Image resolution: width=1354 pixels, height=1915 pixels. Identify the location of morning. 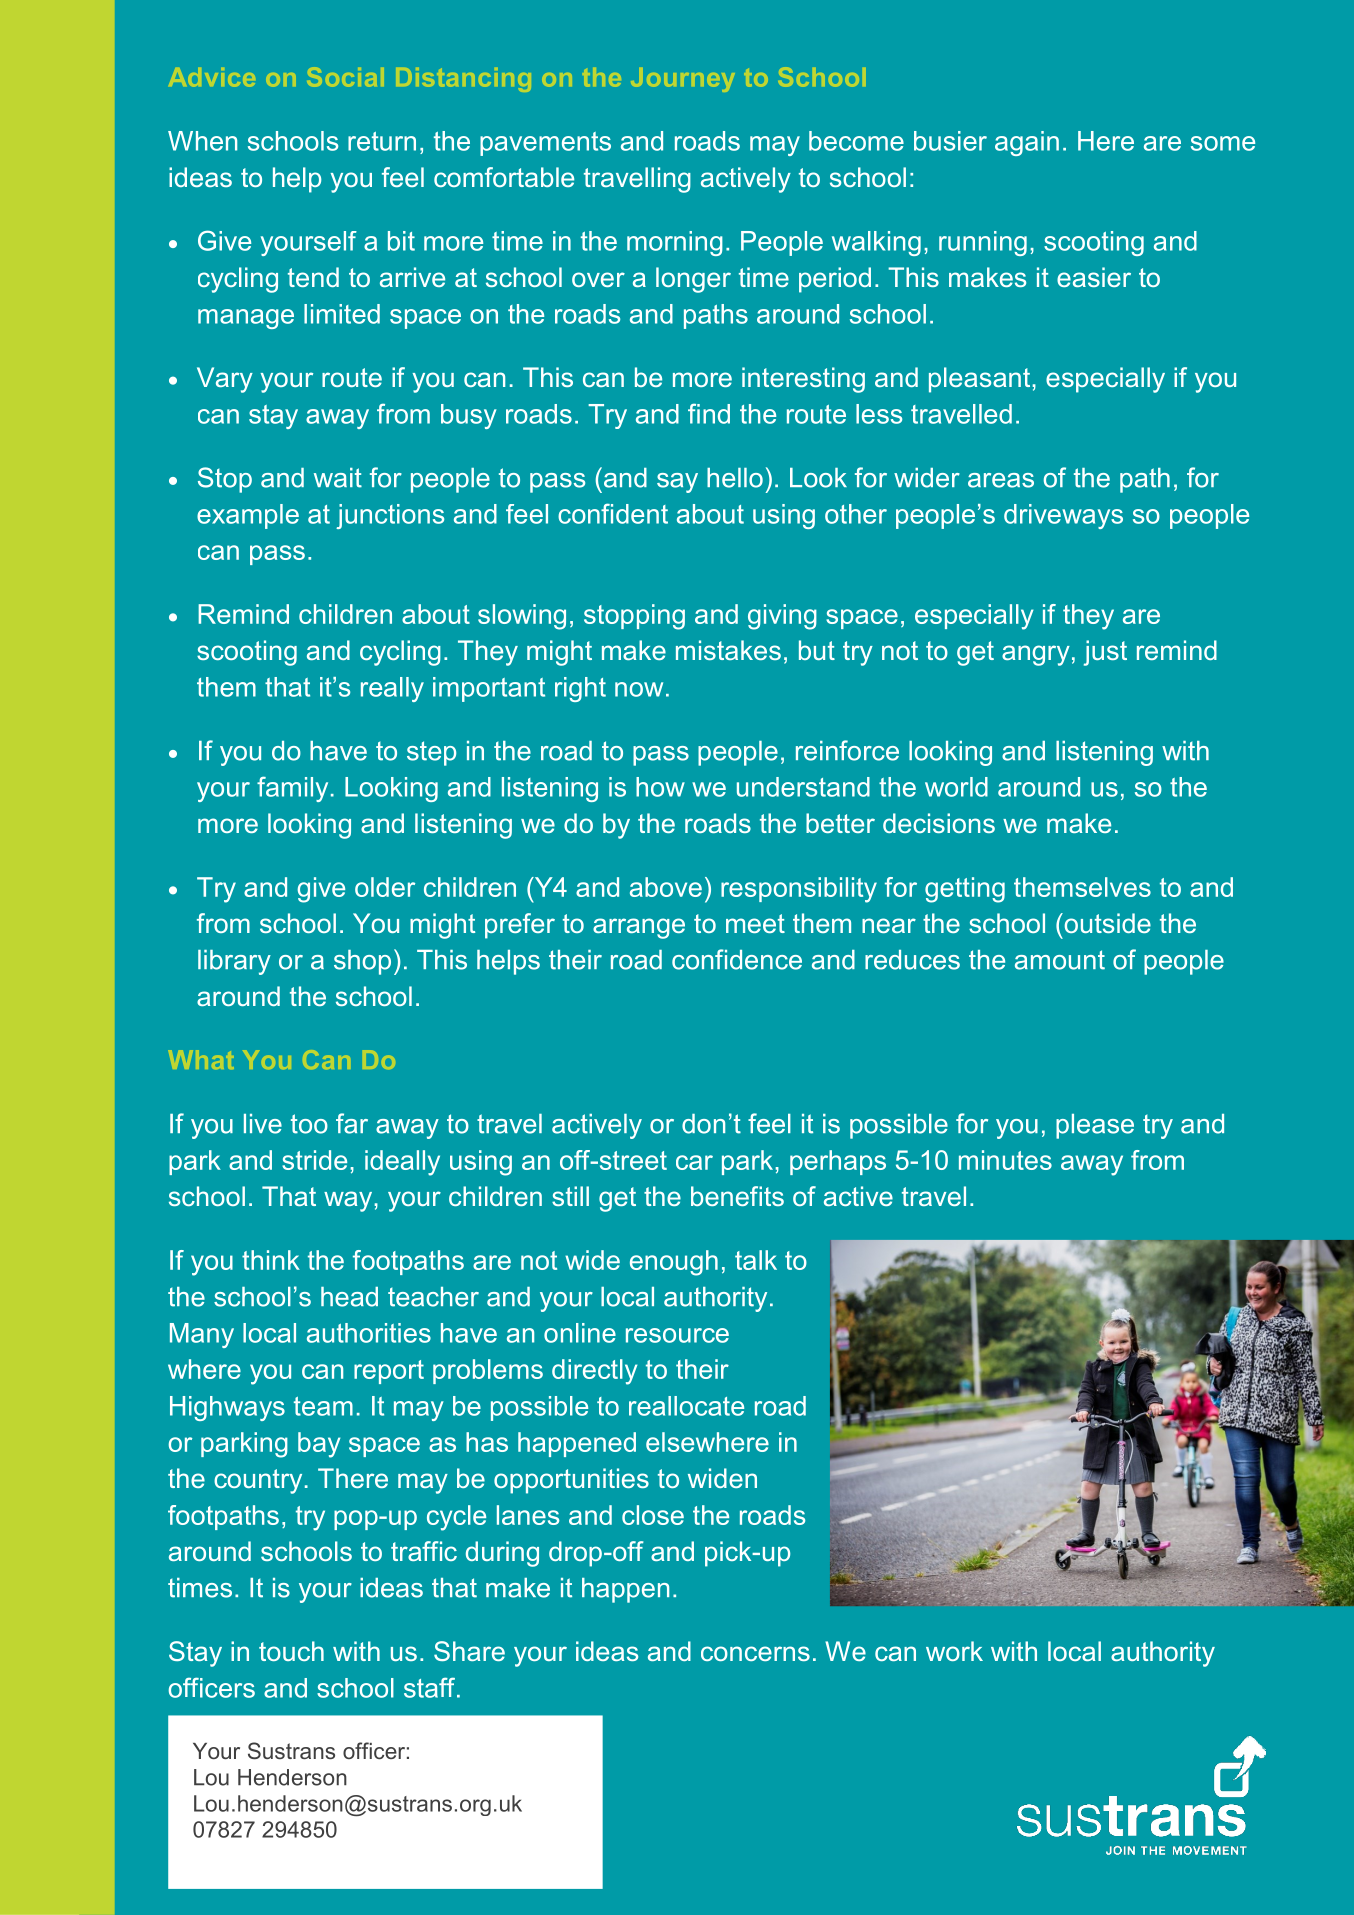
(675, 243).
